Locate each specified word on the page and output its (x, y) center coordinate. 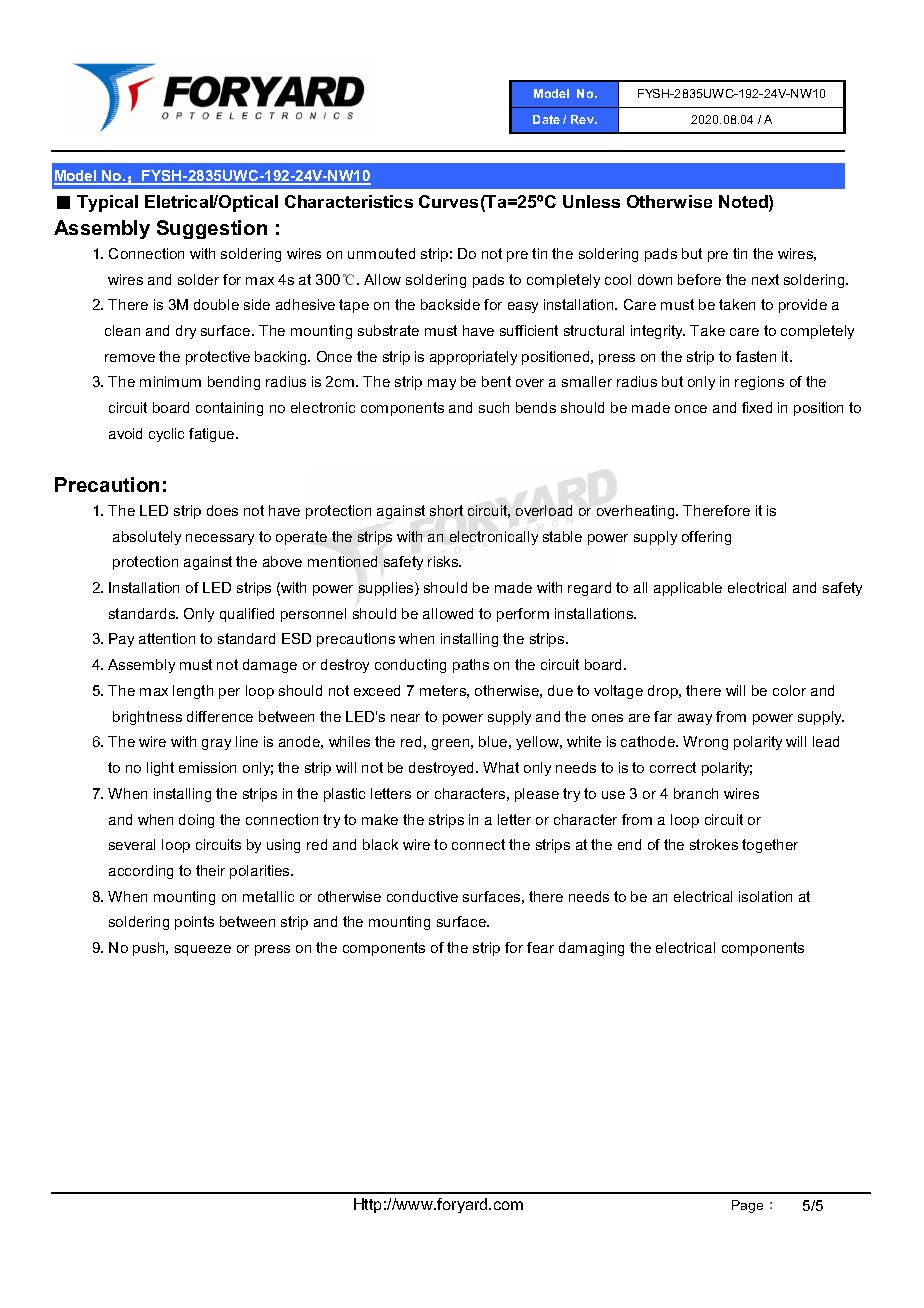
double (216, 304)
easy (523, 307)
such (494, 407)
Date (546, 119)
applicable (688, 589)
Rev (583, 119)
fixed (757, 407)
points (194, 923)
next (765, 279)
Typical (107, 203)
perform (523, 615)
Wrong (705, 743)
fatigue (213, 435)
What (501, 767)
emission (207, 767)
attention (167, 638)
